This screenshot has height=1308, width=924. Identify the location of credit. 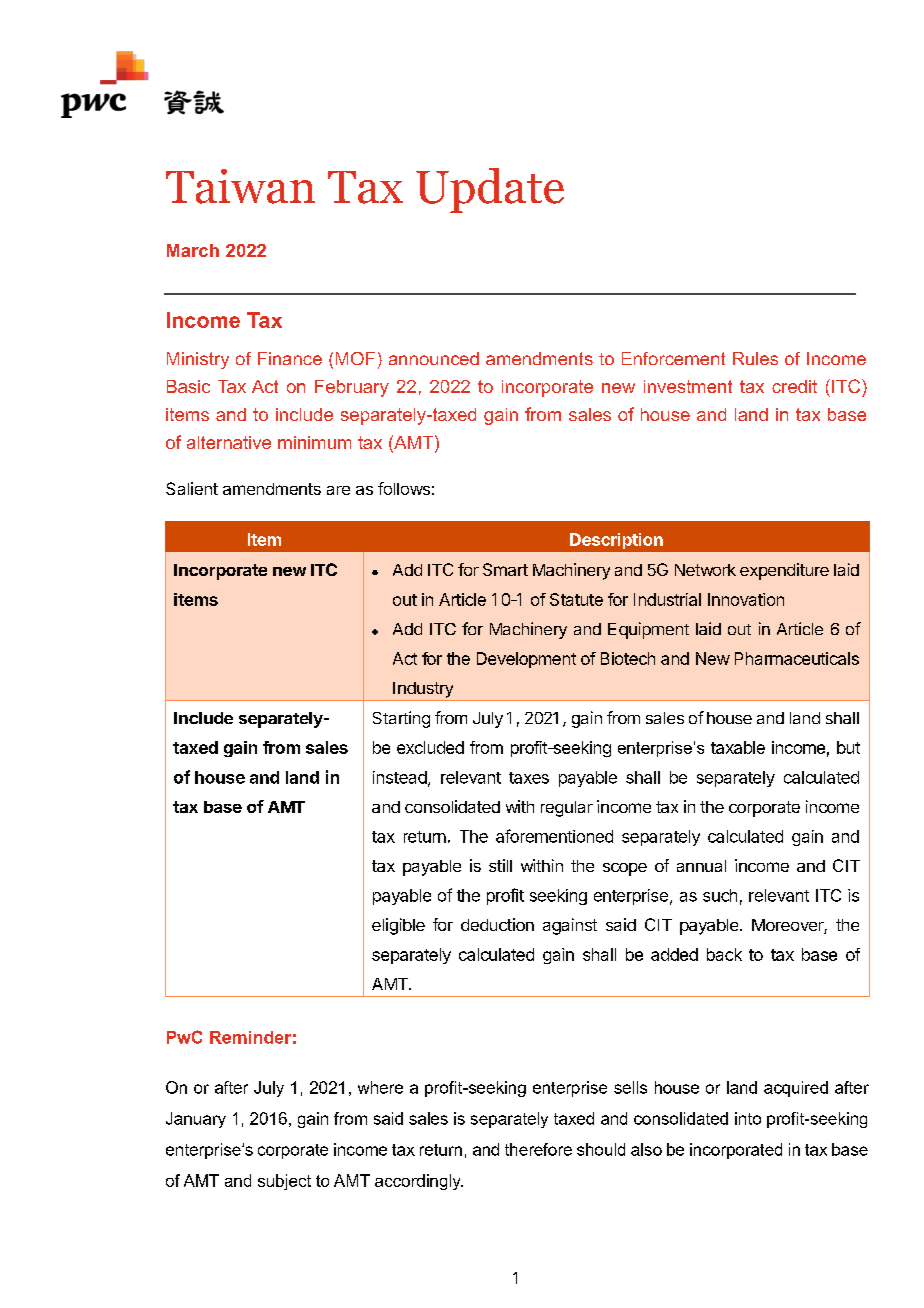
(794, 386).
